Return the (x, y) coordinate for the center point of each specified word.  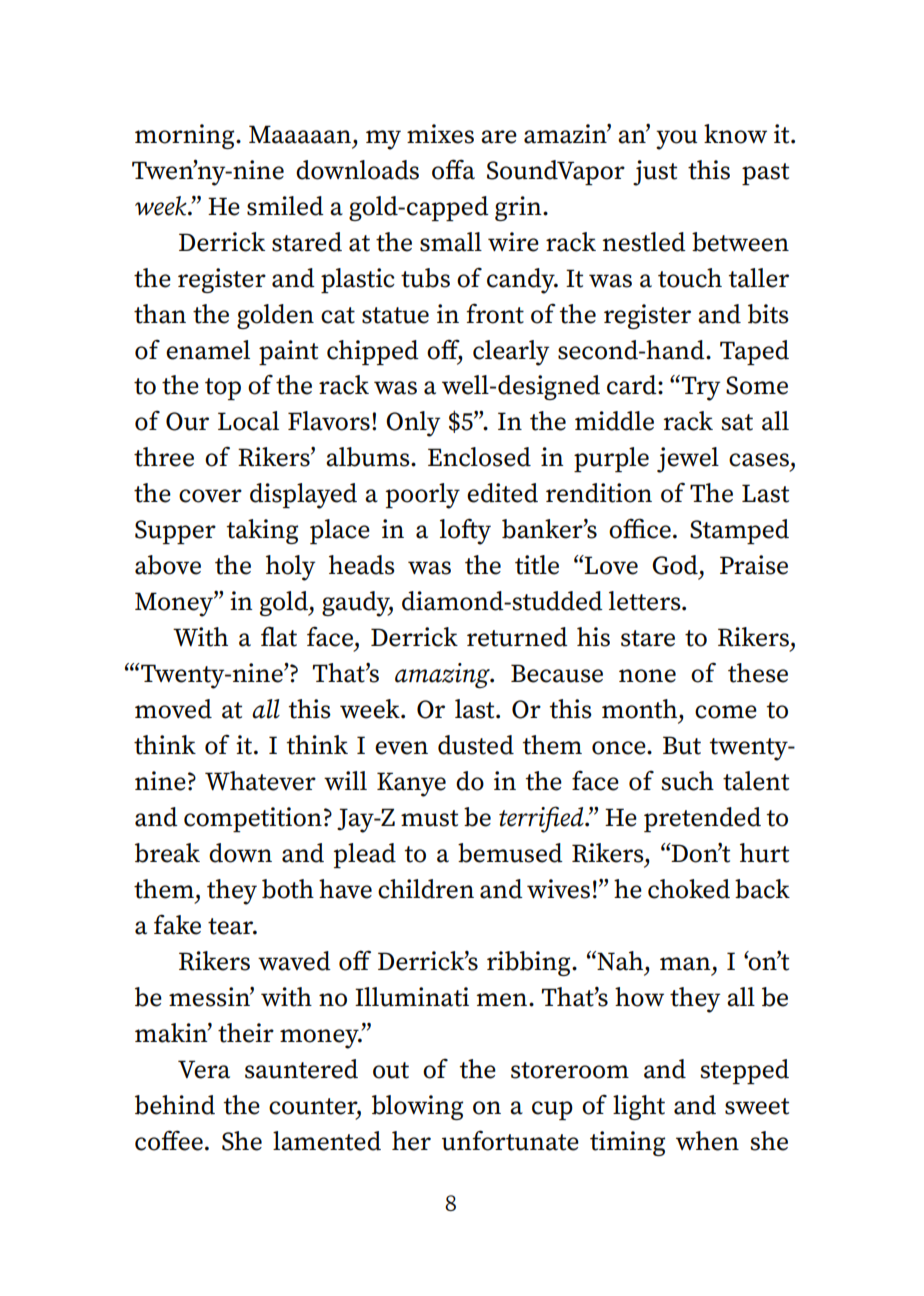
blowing (417, 1107)
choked (689, 889)
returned (517, 637)
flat (279, 636)
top (223, 389)
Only (413, 424)
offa (453, 169)
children (426, 889)
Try (699, 388)
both (288, 889)
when (707, 1141)
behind (175, 1105)
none (647, 676)
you (677, 140)
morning (186, 136)
